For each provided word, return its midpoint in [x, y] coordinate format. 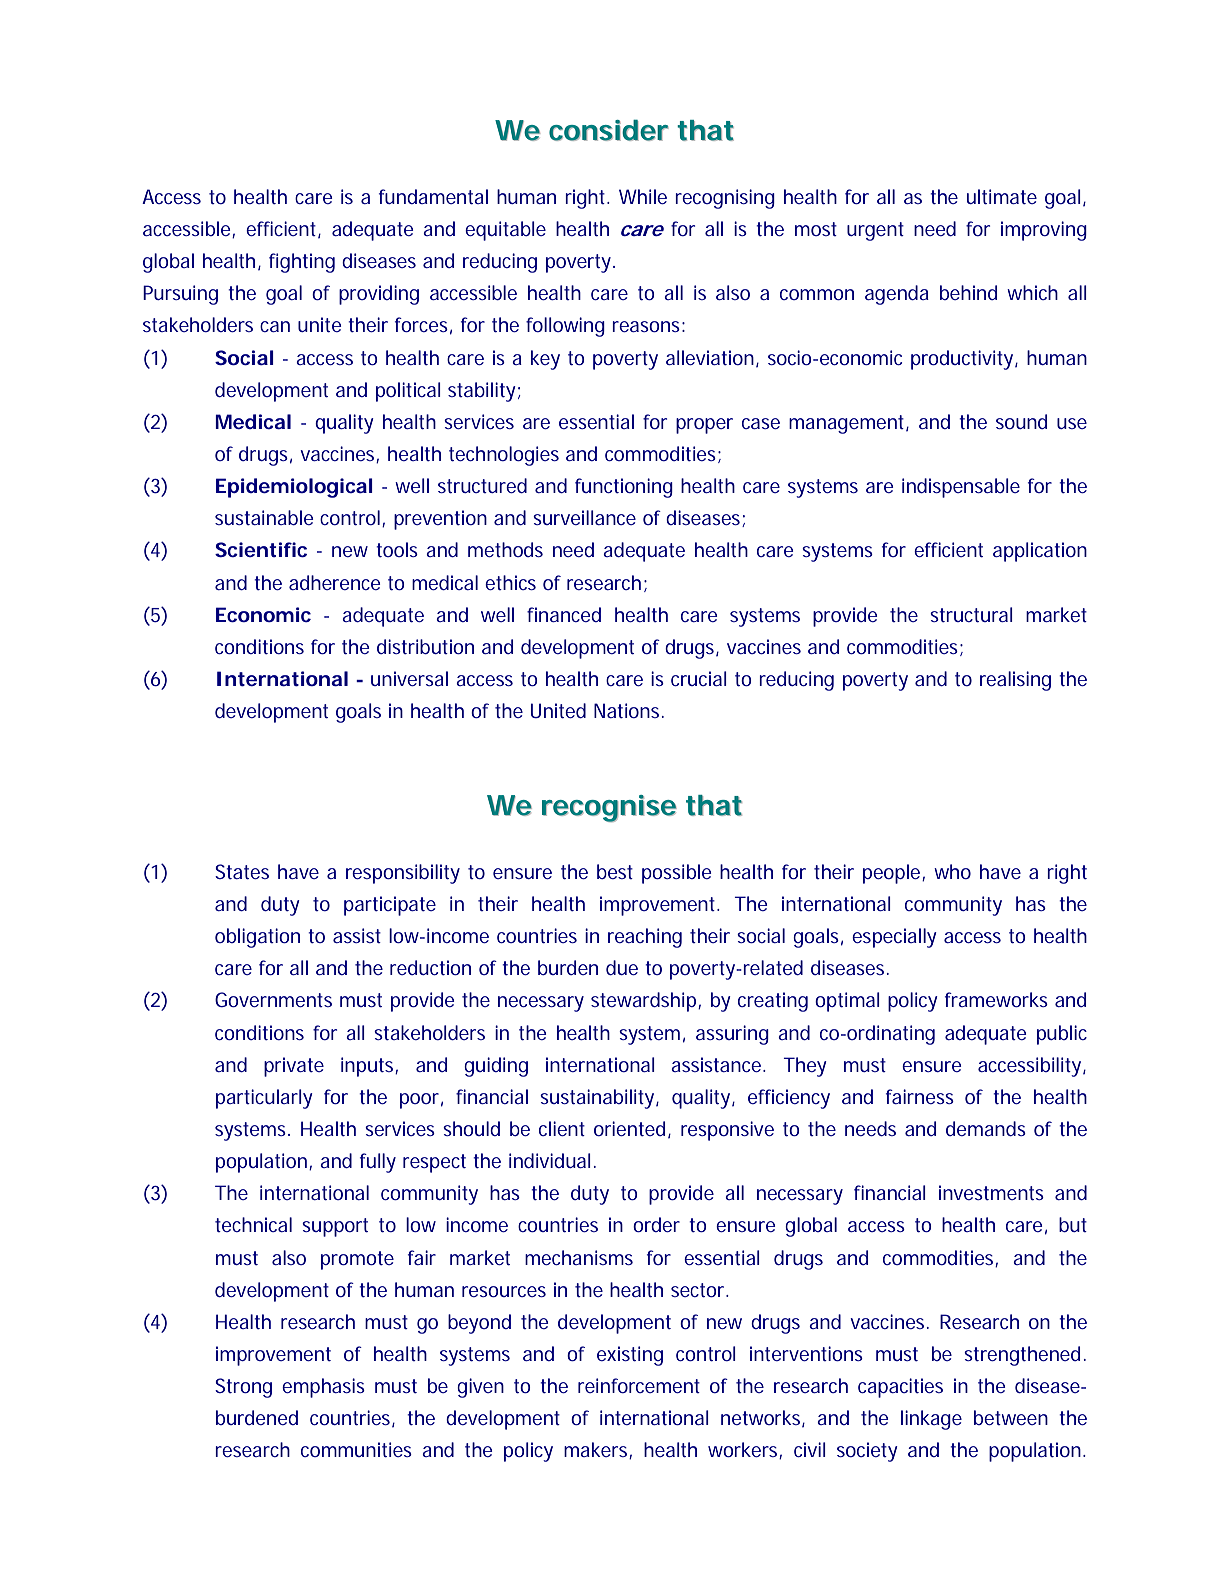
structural [971, 614]
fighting [302, 263]
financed [564, 614]
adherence [335, 582]
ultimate [1002, 196]
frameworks [996, 999]
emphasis [323, 1388]
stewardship [646, 1002]
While [643, 196]
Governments [273, 999]
